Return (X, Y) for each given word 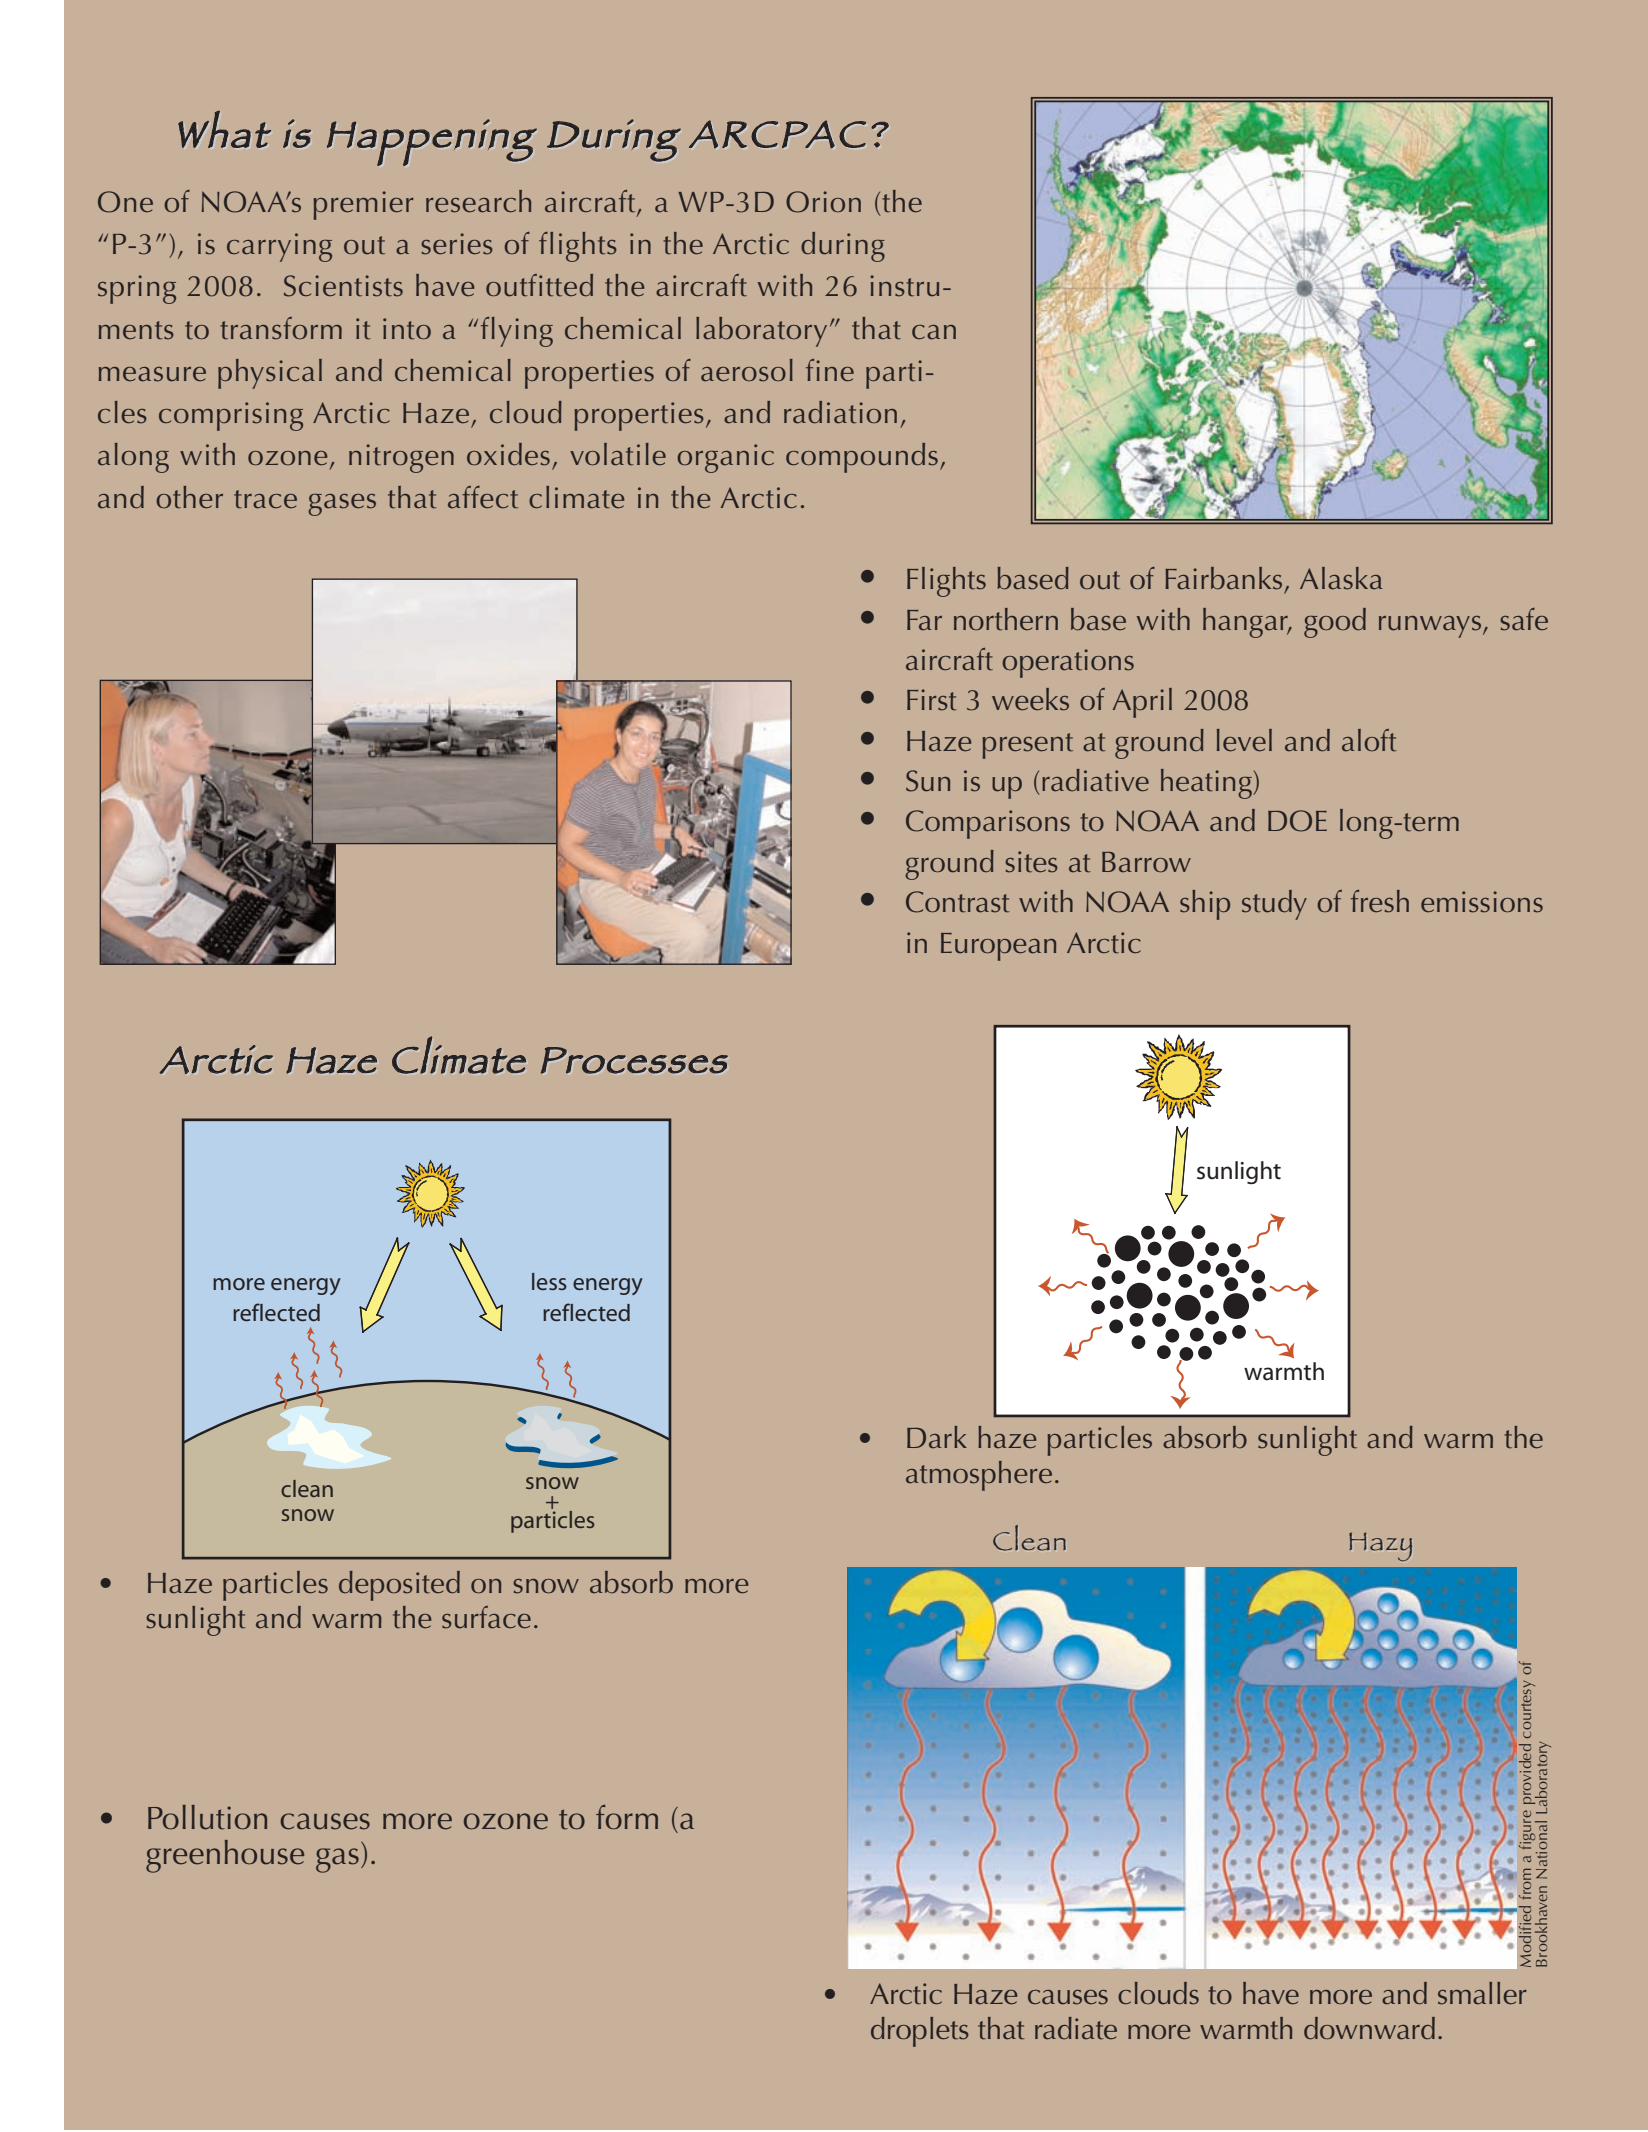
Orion (823, 202)
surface (486, 1617)
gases (342, 505)
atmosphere (979, 1476)
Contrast (958, 902)
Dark (937, 1437)
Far (924, 620)
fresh (1380, 901)
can (934, 332)
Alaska (1341, 578)
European (998, 947)
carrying (279, 247)
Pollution (207, 1817)
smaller (1482, 1993)
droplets (920, 2032)
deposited (399, 1586)
